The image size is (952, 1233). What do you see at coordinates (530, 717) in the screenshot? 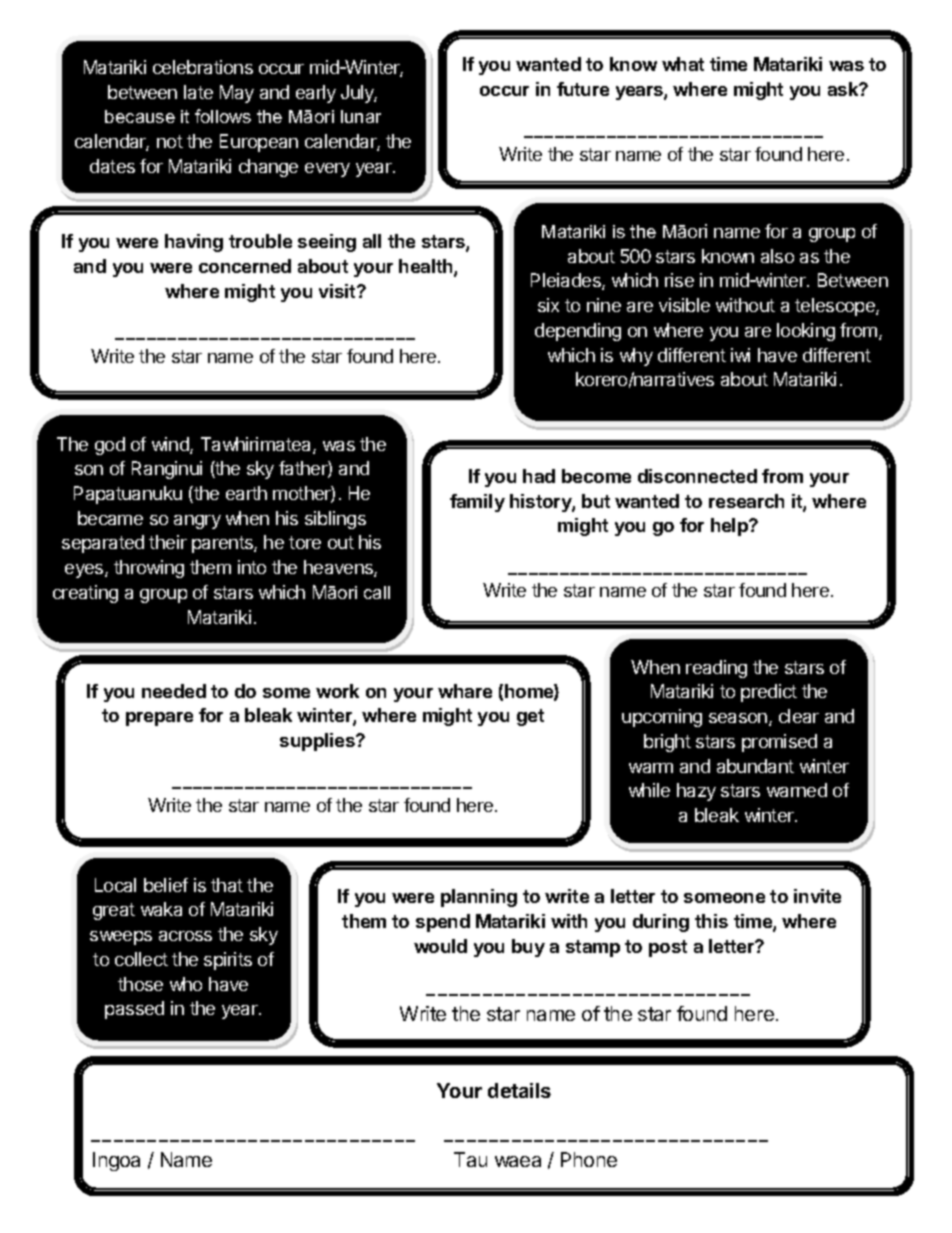
I see `get` at bounding box center [530, 717].
